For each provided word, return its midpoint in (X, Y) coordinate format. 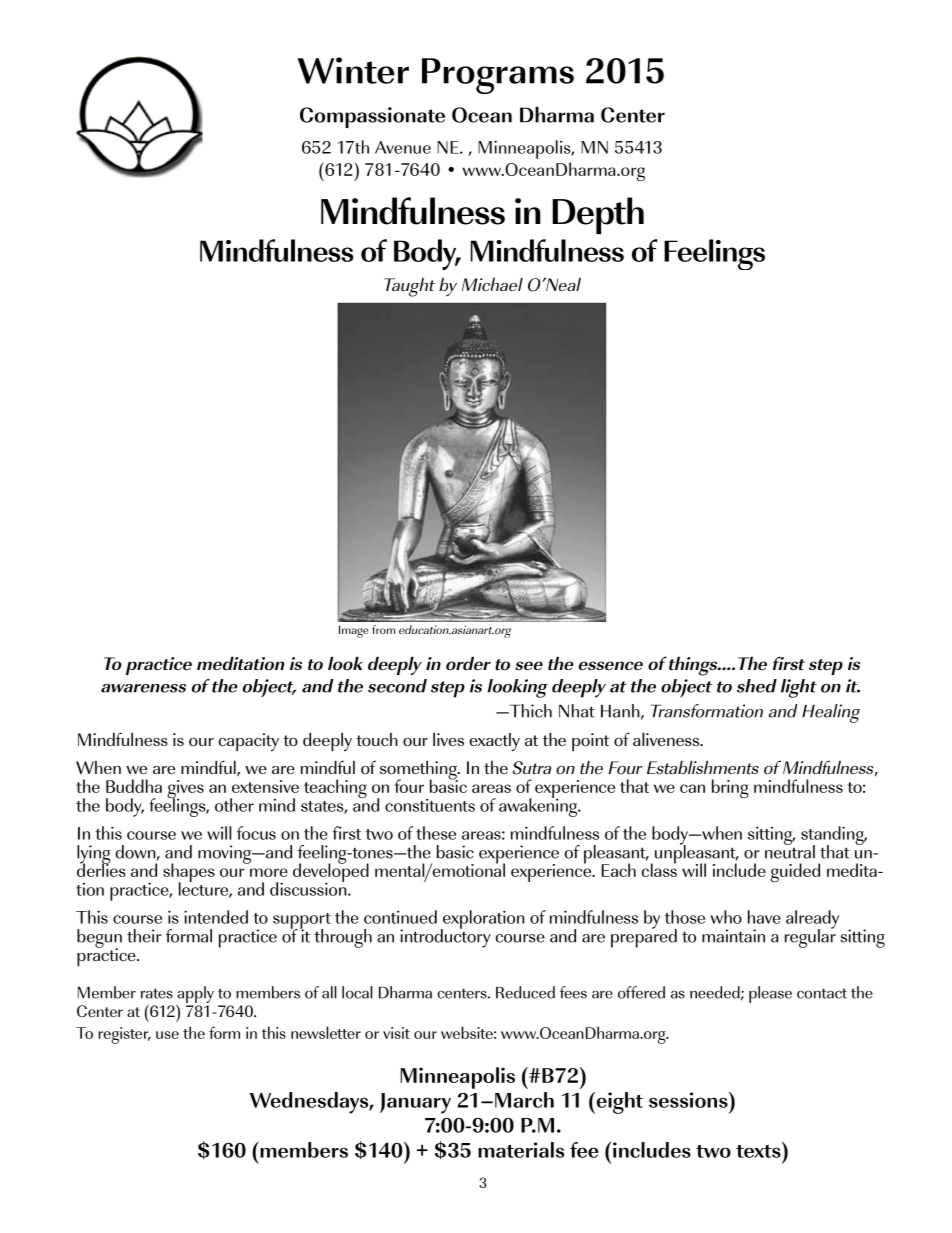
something (419, 771)
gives (185, 790)
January (415, 1103)
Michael (492, 284)
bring (730, 788)
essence (611, 666)
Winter (353, 70)
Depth (598, 215)
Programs (498, 76)
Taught (409, 287)
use (167, 1035)
